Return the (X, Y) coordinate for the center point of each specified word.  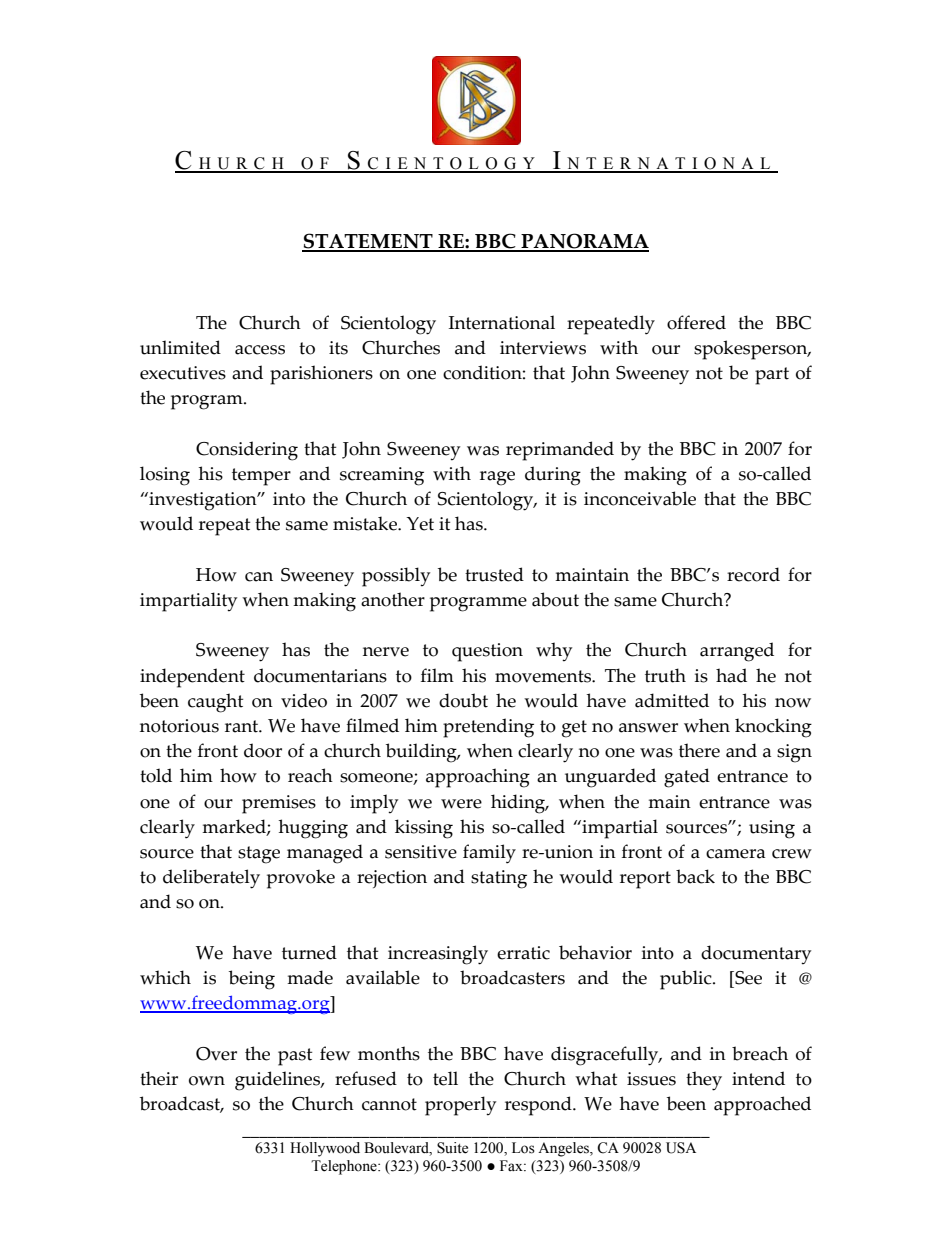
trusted (494, 574)
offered (696, 322)
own (207, 1081)
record (753, 574)
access (260, 350)
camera (735, 854)
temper (261, 477)
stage (259, 855)
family (489, 854)
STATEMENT (368, 242)
